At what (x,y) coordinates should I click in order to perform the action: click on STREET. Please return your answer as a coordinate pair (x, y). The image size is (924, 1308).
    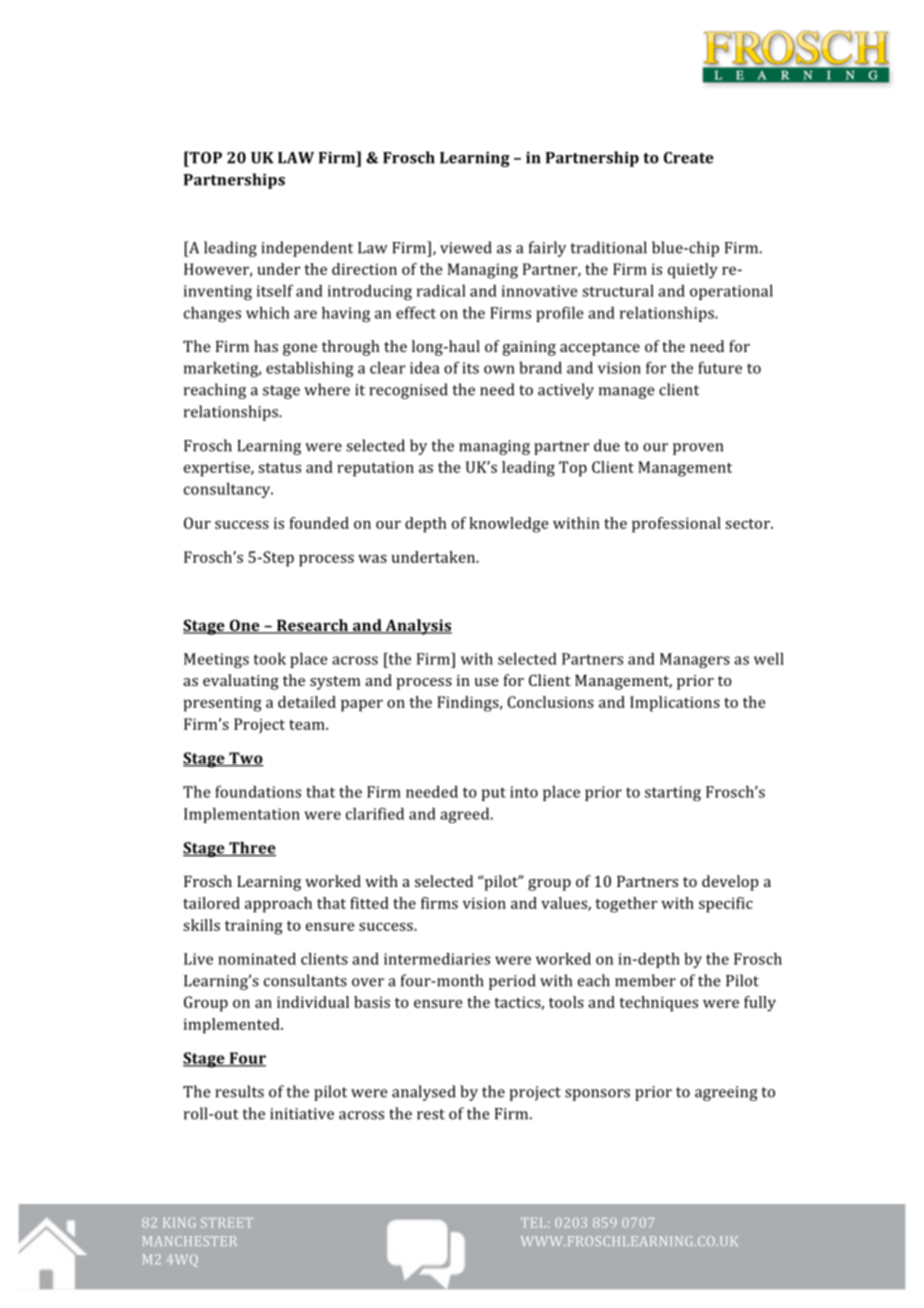
    Looking at the image, I should click on (227, 1223).
